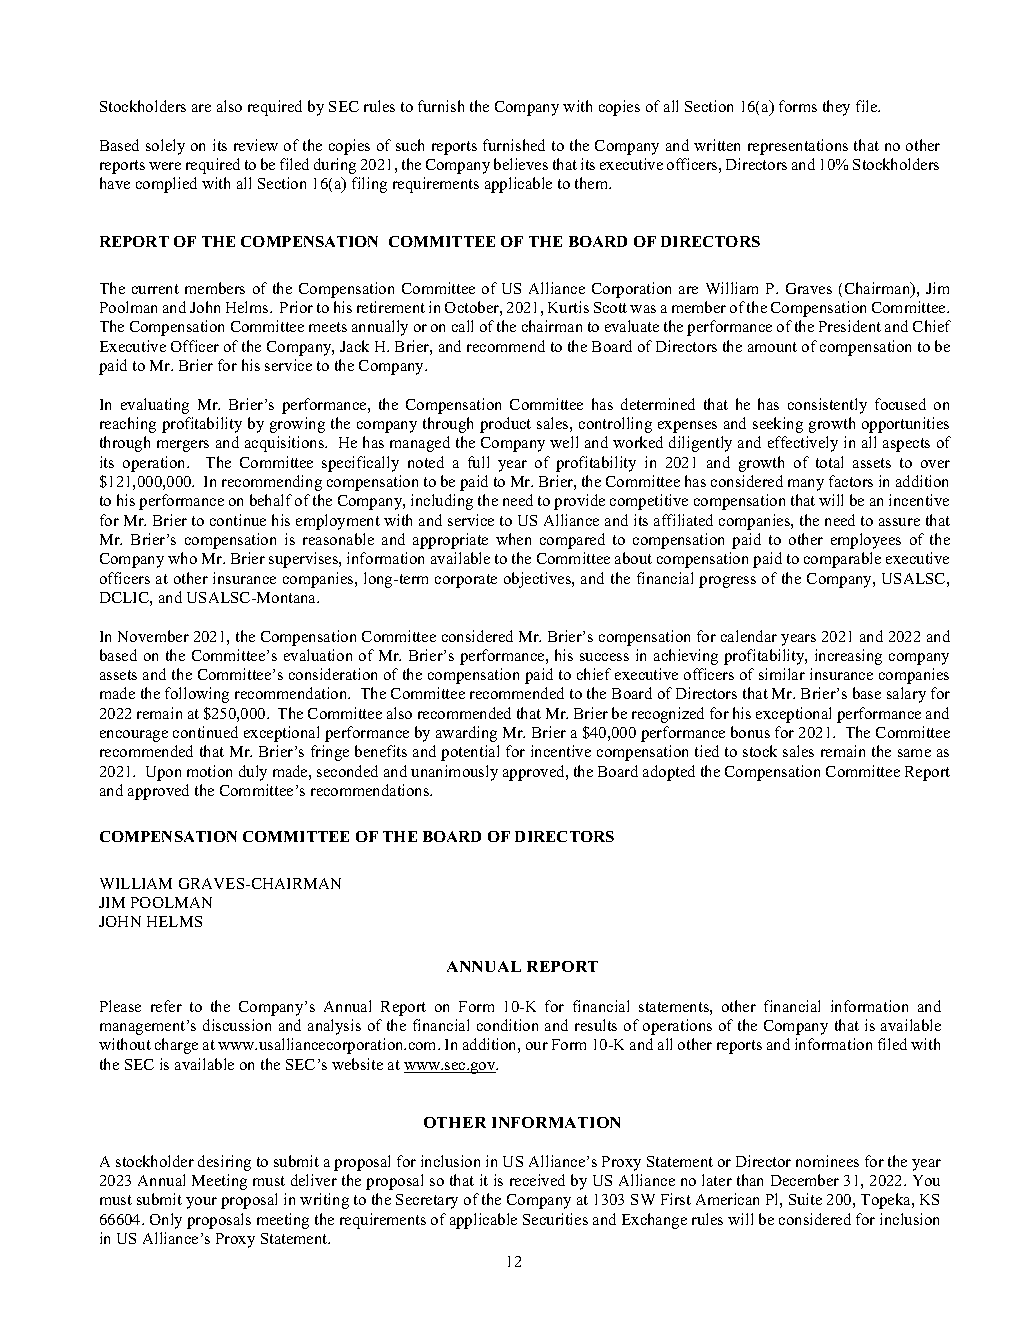 The image size is (1029, 1331). I want to click on following, so click(197, 695).
